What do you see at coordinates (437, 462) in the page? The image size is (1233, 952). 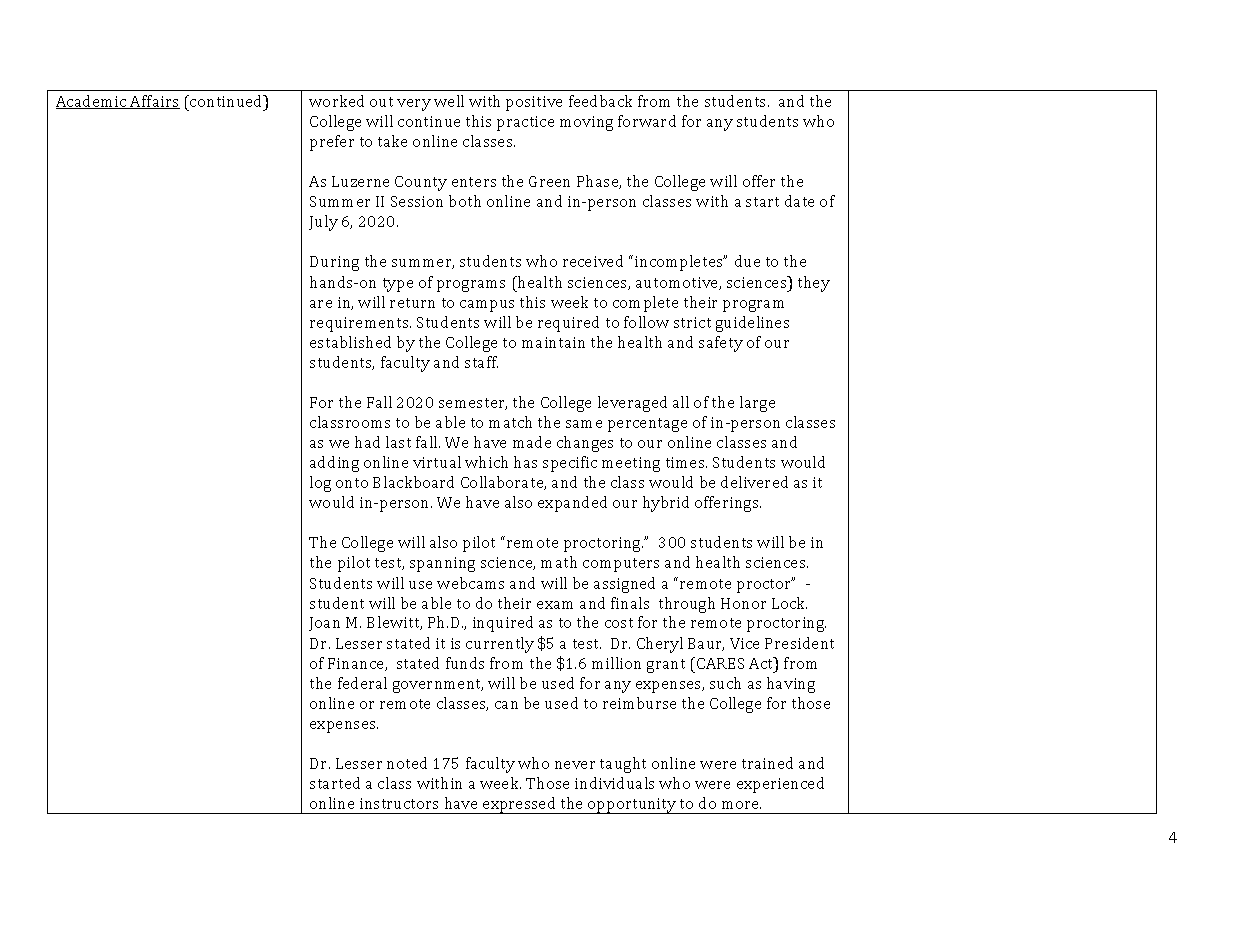 I see `virtual` at bounding box center [437, 462].
